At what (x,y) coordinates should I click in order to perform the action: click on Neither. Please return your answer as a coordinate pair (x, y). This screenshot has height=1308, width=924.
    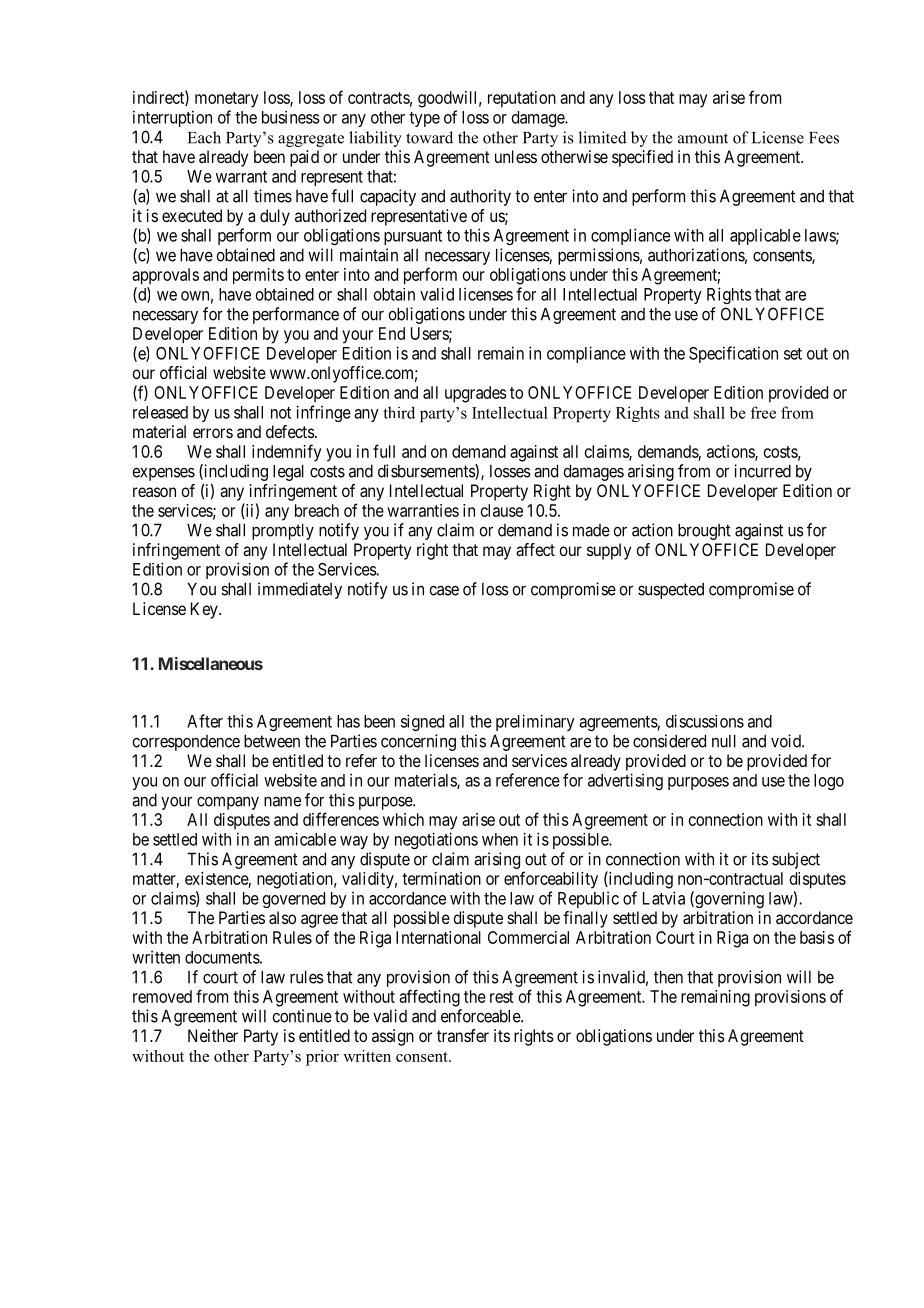
    Looking at the image, I should click on (213, 1035).
